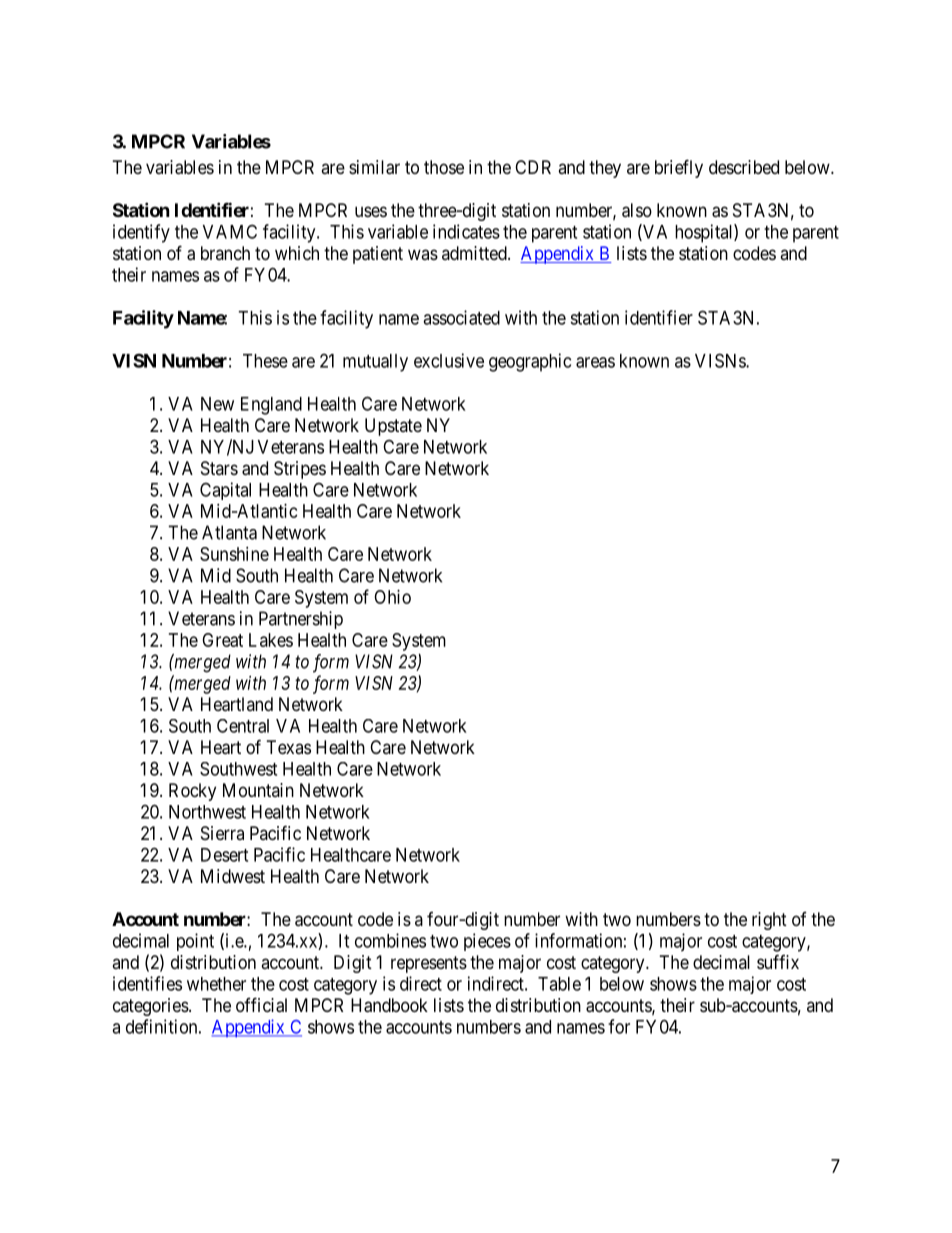 This screenshot has height=1233, width=952. I want to click on Ohio, so click(392, 597).
